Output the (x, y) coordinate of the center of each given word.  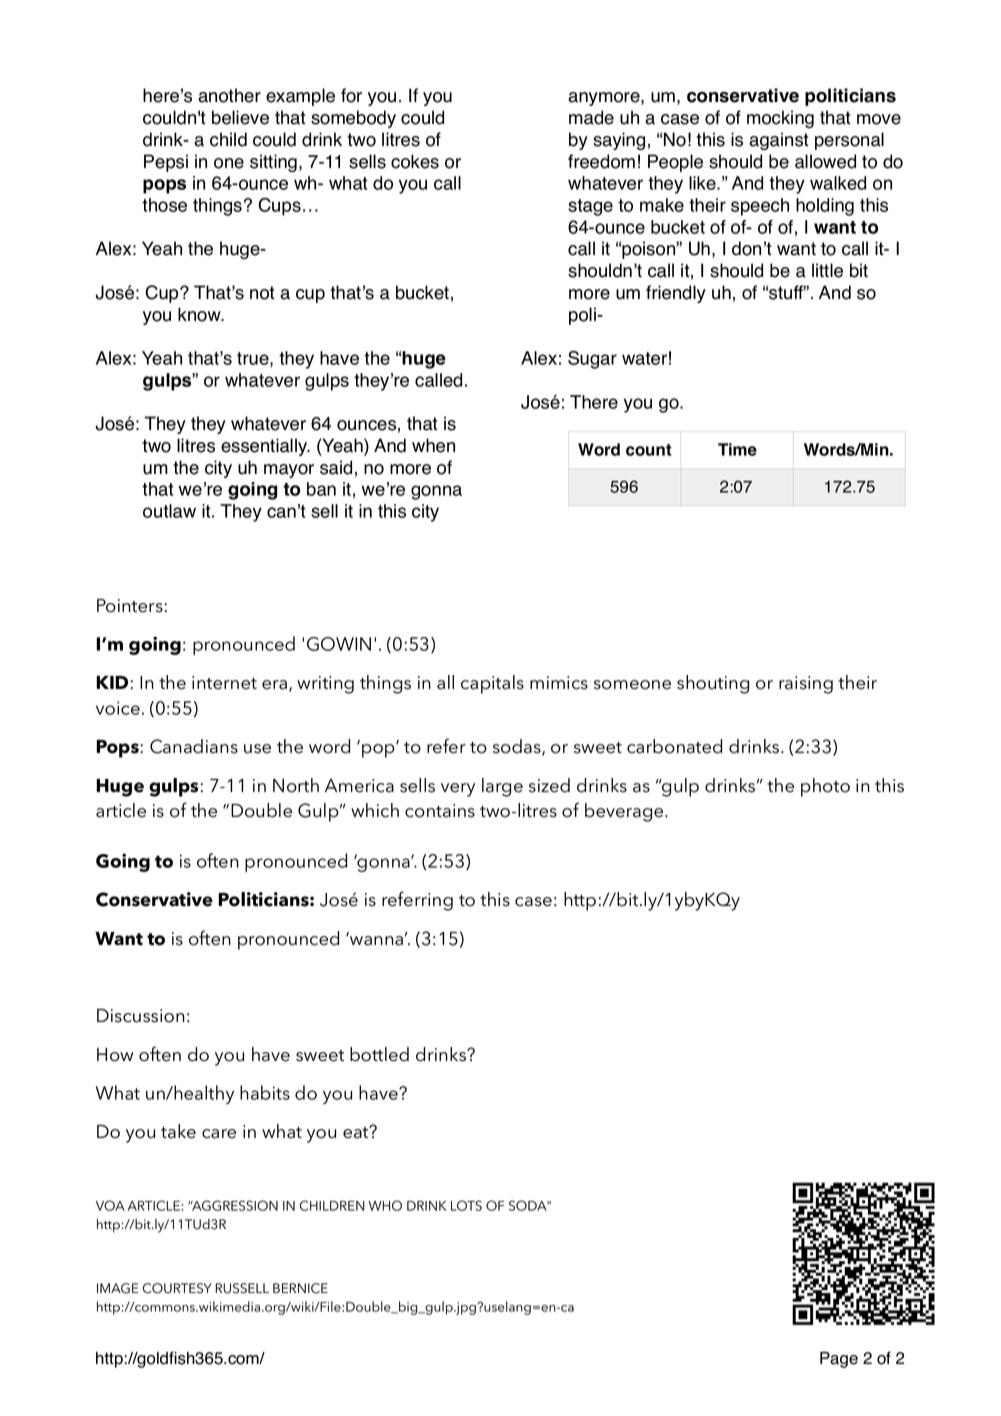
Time (737, 449)
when (433, 445)
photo (825, 787)
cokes (415, 161)
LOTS (466, 1205)
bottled (379, 1054)
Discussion (141, 1016)
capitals (492, 684)
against (779, 141)
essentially (265, 447)
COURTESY (177, 1288)
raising (806, 685)
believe (240, 117)
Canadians (194, 746)
